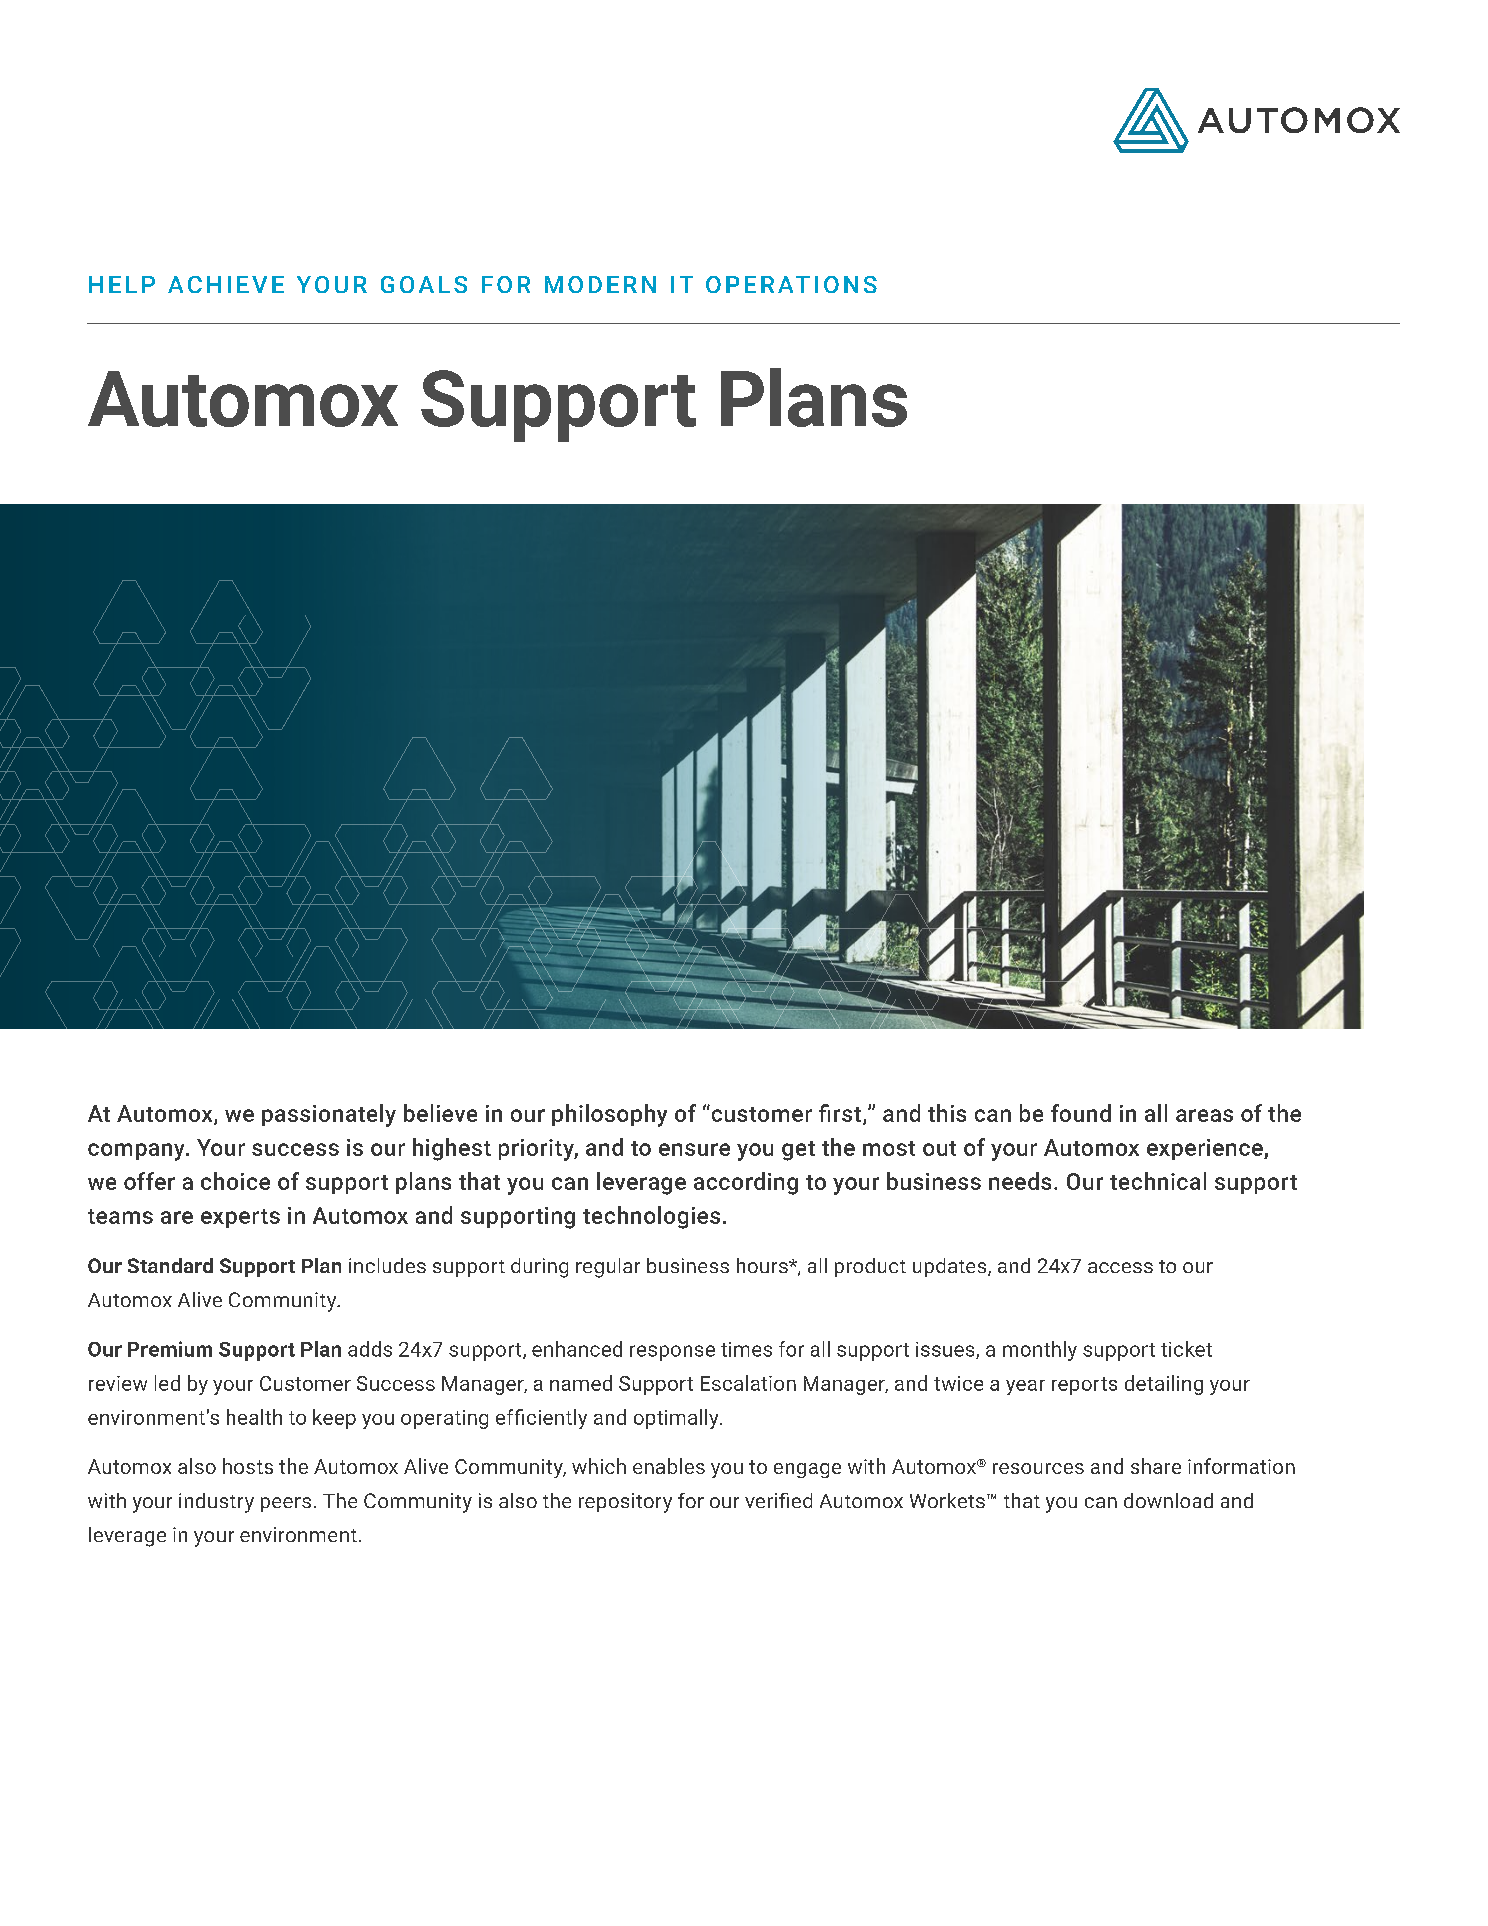  What do you see at coordinates (329, 1115) in the screenshot?
I see `passionately` at bounding box center [329, 1115].
